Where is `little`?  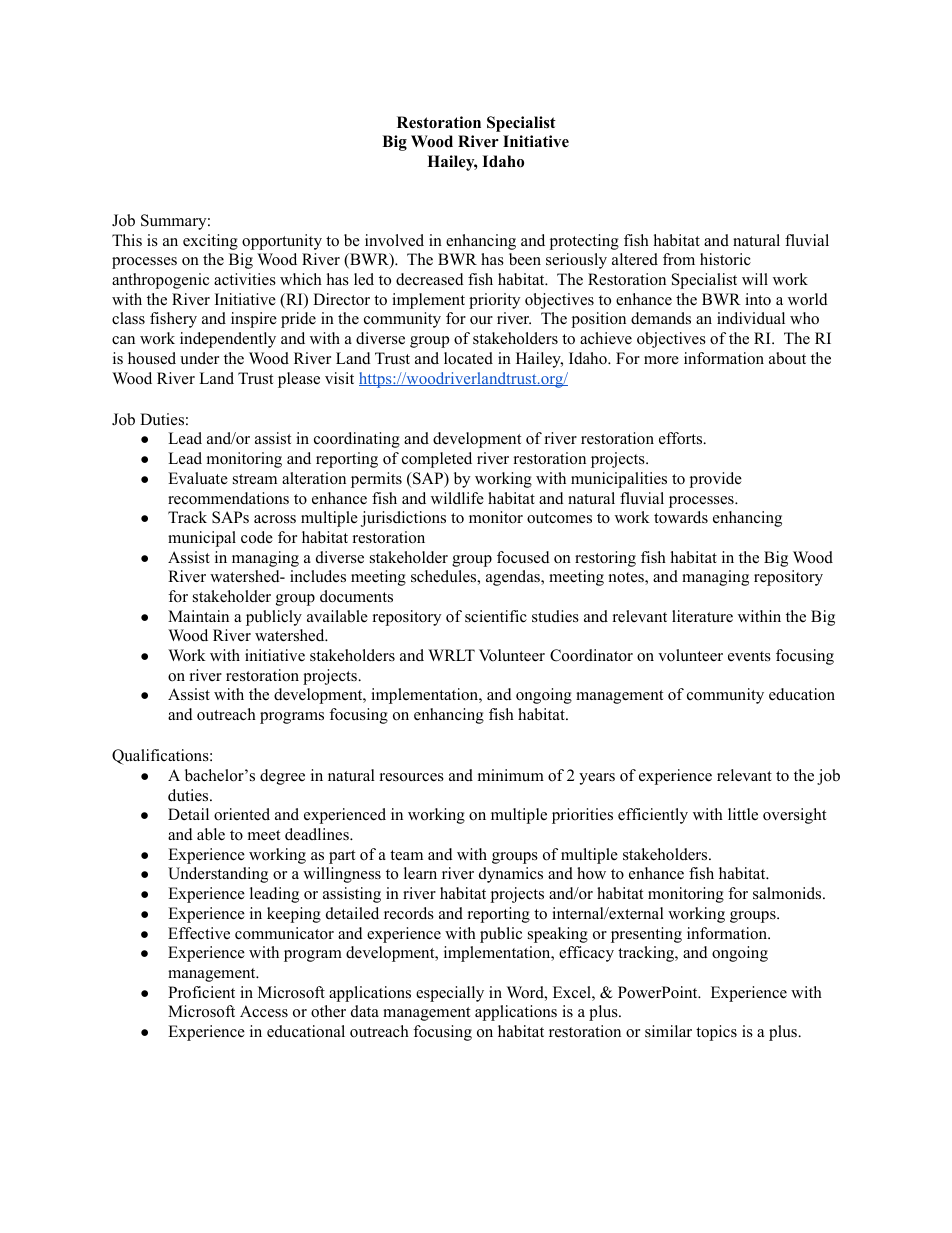 little is located at coordinates (743, 814).
